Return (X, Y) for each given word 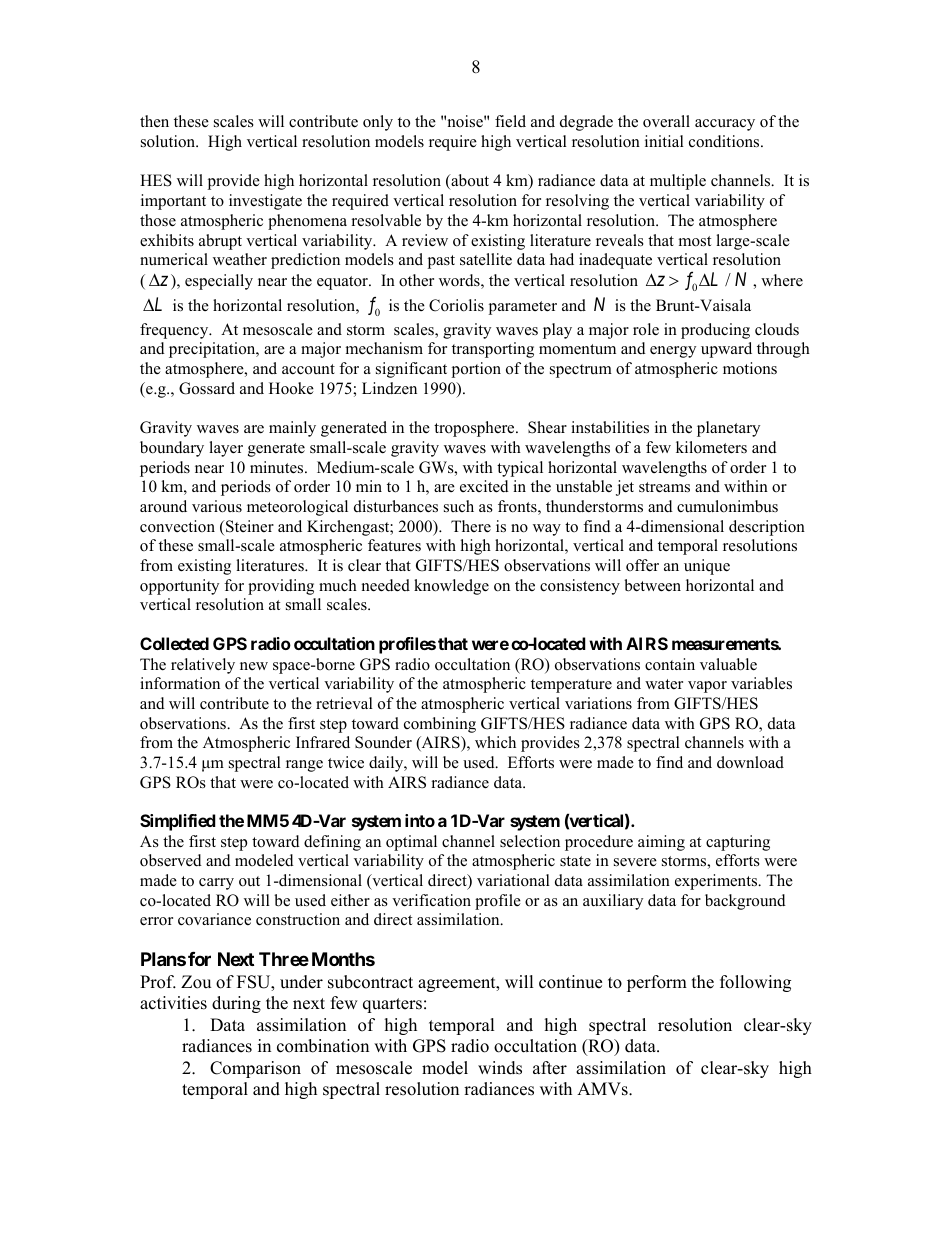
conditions (725, 141)
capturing (738, 843)
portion (476, 370)
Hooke (291, 388)
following (755, 983)
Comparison (255, 1069)
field (510, 121)
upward (726, 350)
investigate (265, 202)
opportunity (179, 587)
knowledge (451, 587)
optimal (411, 843)
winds (500, 1068)
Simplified (178, 822)
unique (707, 567)
